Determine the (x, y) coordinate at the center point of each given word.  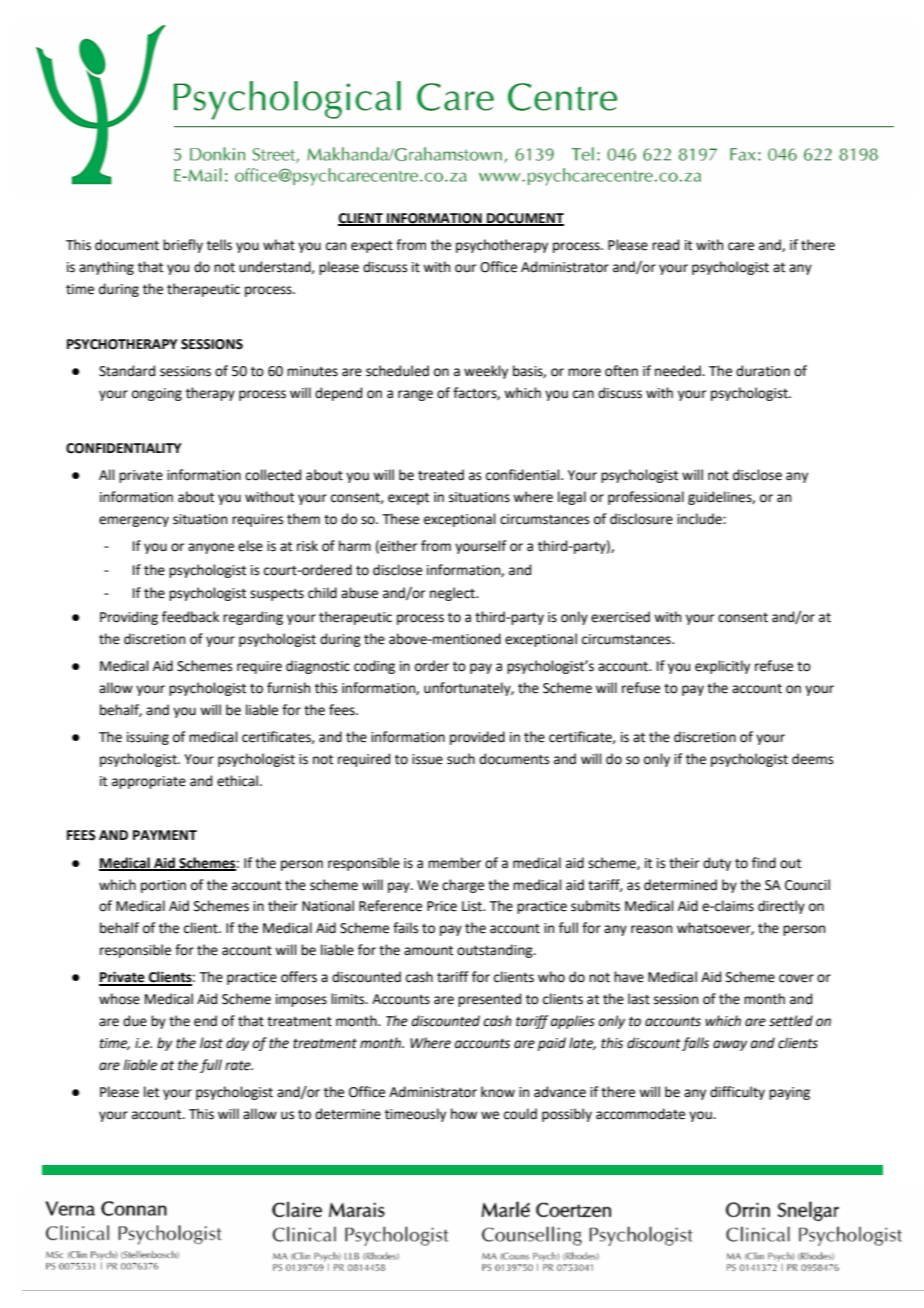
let (151, 1092)
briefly (183, 246)
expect (372, 246)
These (400, 519)
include (700, 519)
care (741, 246)
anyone (211, 548)
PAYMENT (165, 835)
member (454, 863)
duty (717, 864)
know (498, 1092)
